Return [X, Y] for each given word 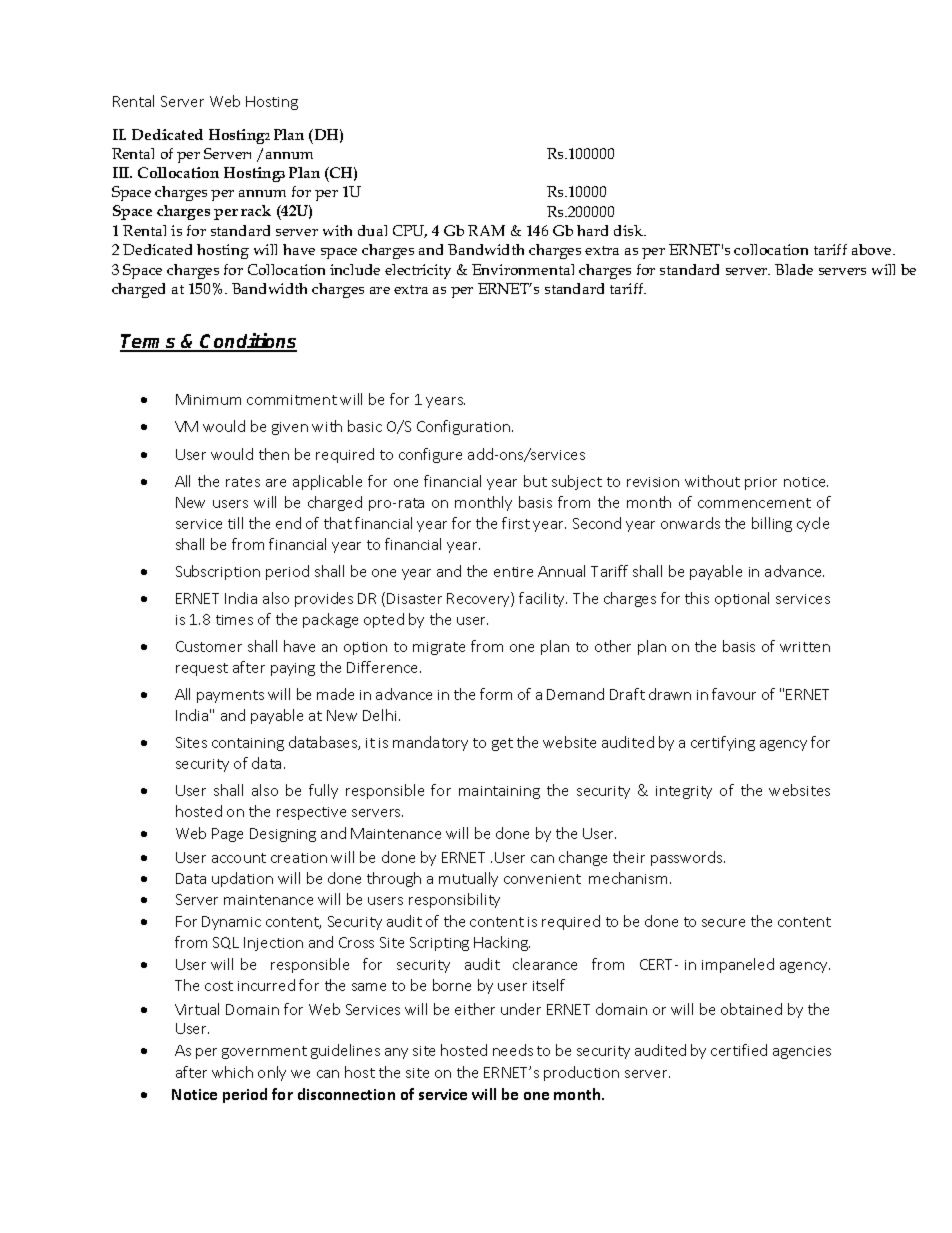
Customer [209, 646]
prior [761, 483]
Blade [794, 269]
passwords [688, 858]
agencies [802, 1052]
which [232, 1072]
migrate [439, 648]
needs [513, 1050]
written [805, 647]
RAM [486, 230]
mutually [468, 879]
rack [256, 210]
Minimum [208, 399]
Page [227, 835]
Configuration [465, 427]
